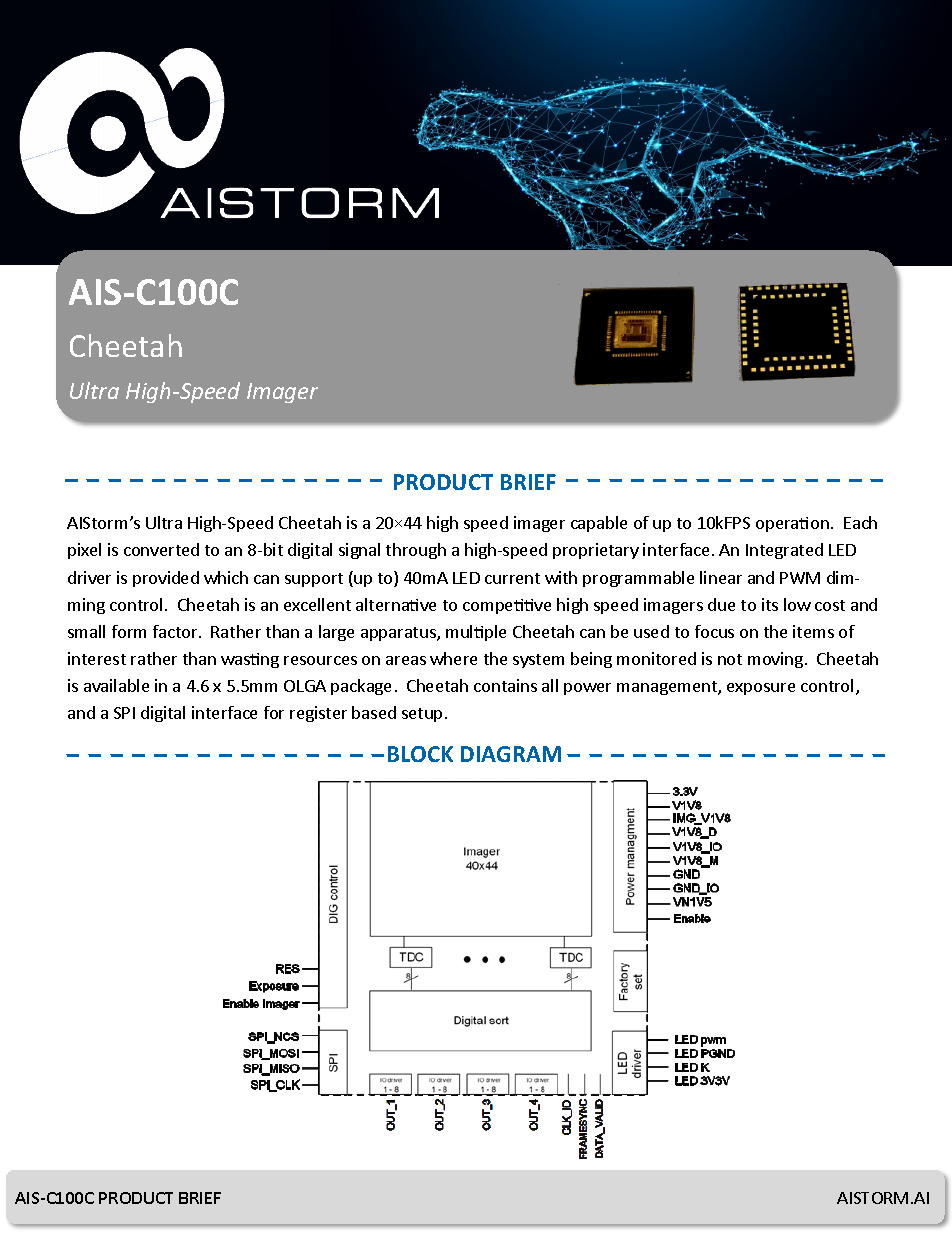 This screenshot has width=952, height=1233. What do you see at coordinates (124, 713) in the screenshot?
I see `SPI` at bounding box center [124, 713].
